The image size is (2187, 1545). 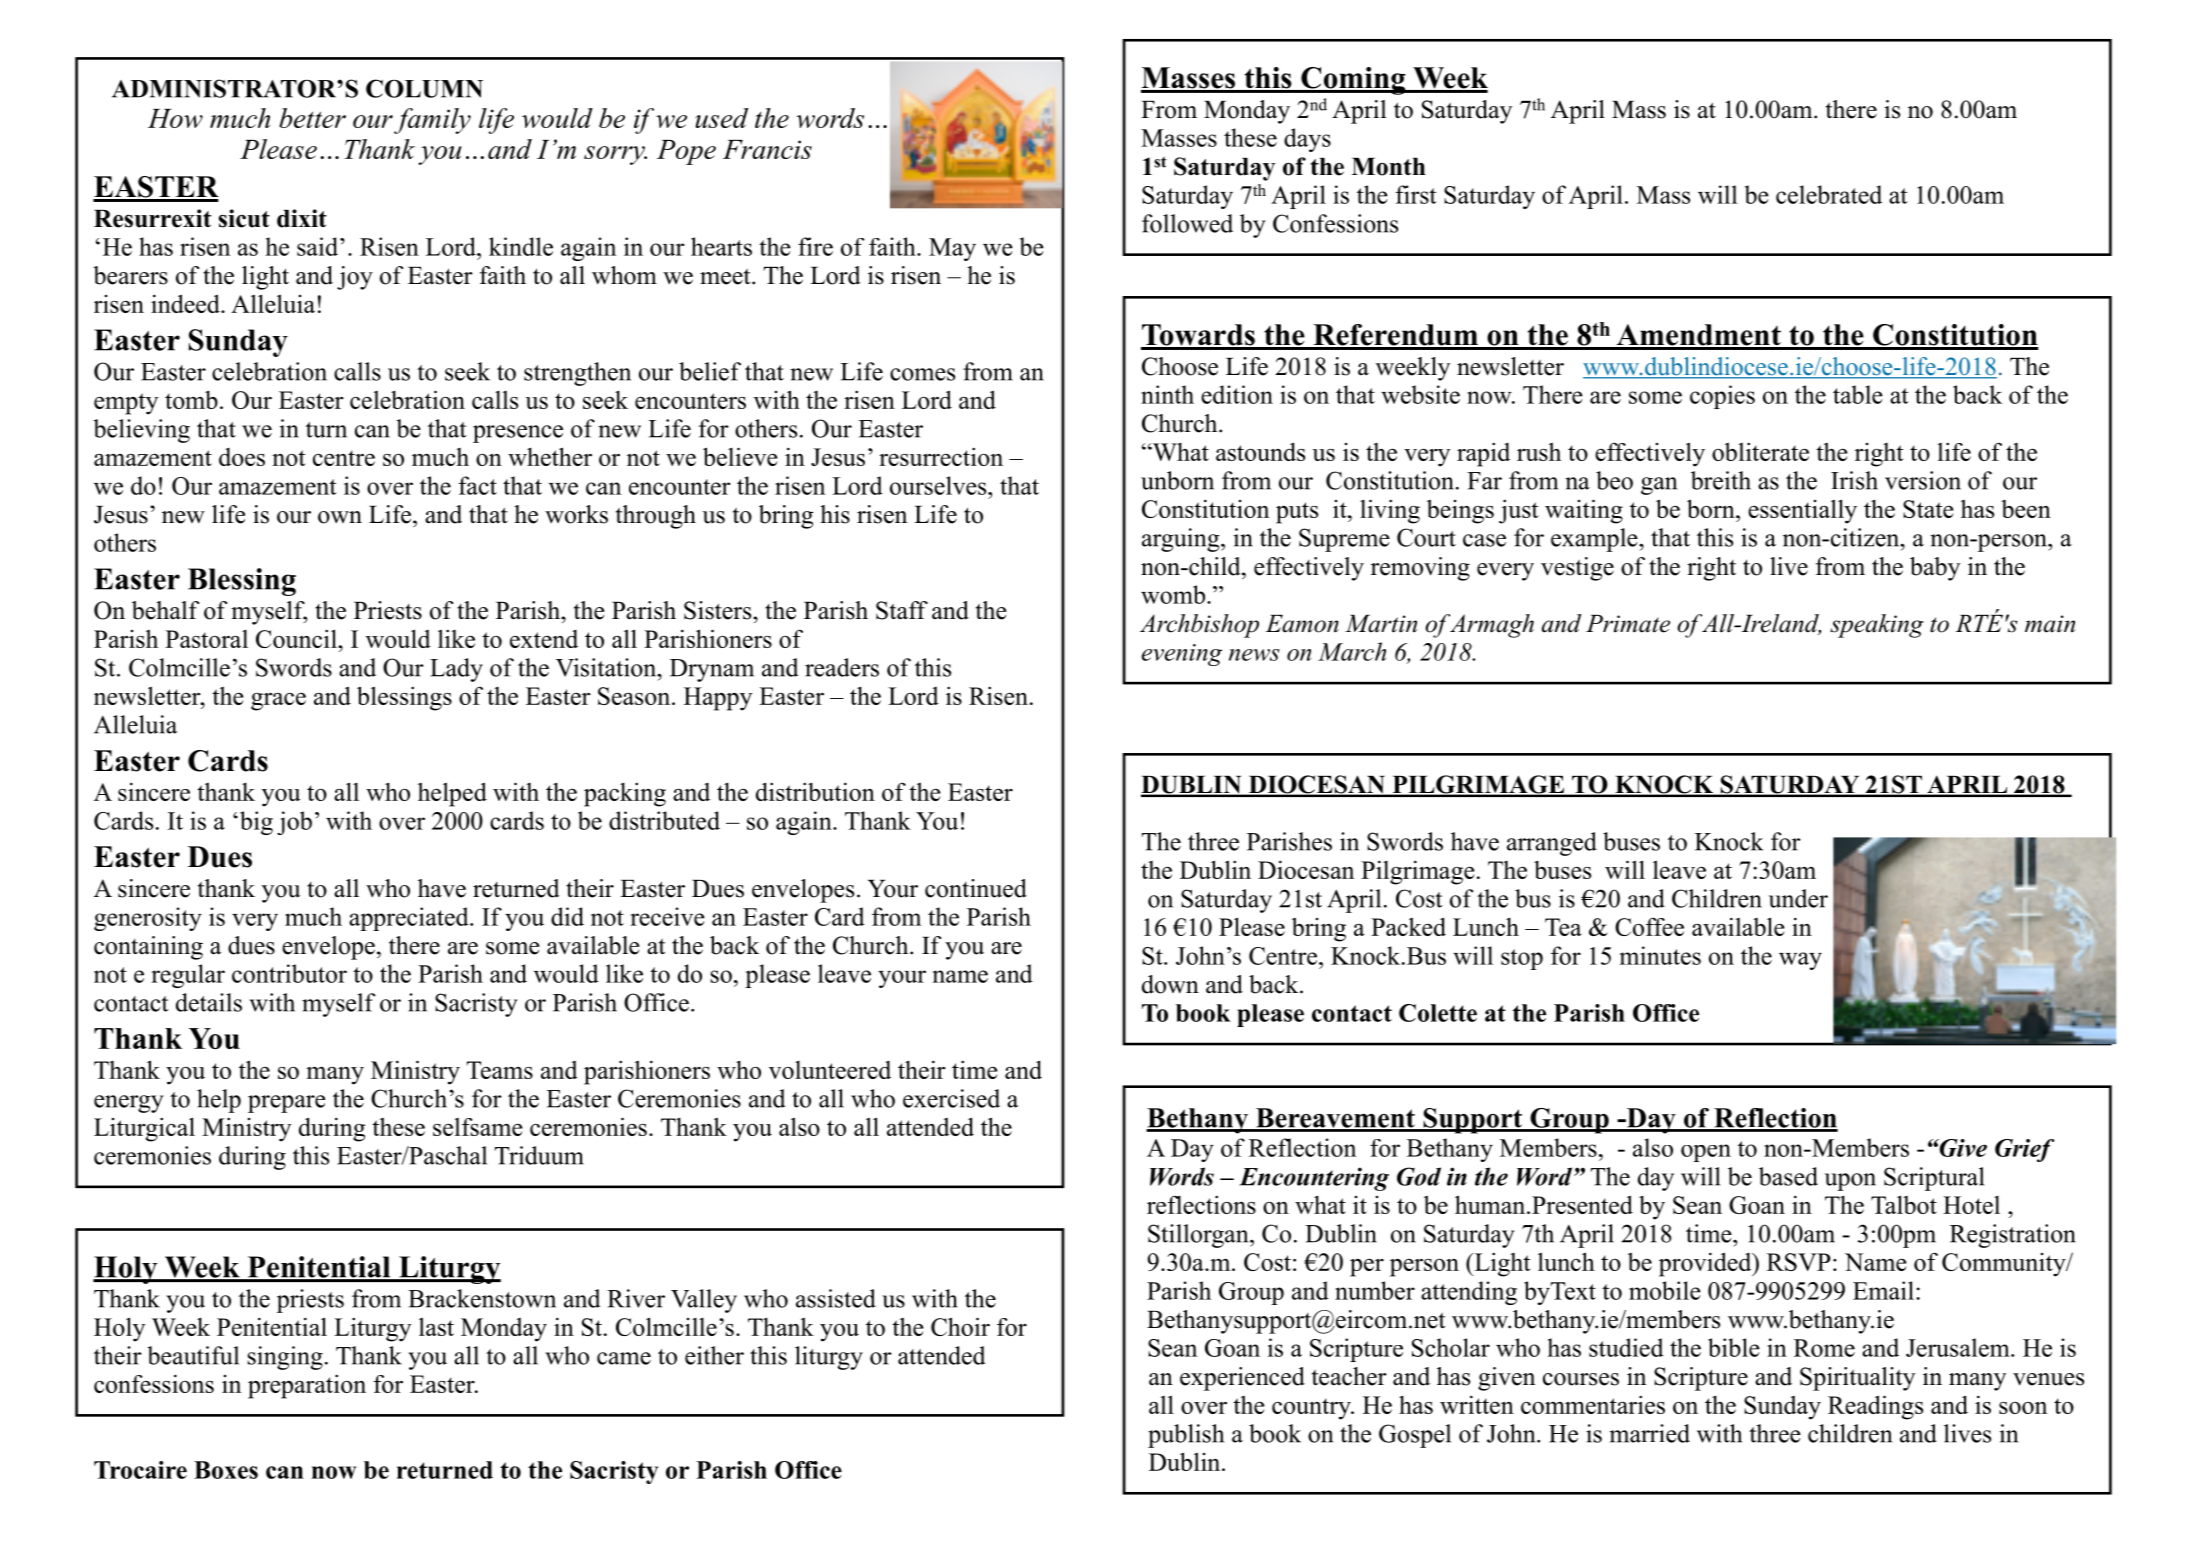 I want to click on days, so click(x=1307, y=140).
